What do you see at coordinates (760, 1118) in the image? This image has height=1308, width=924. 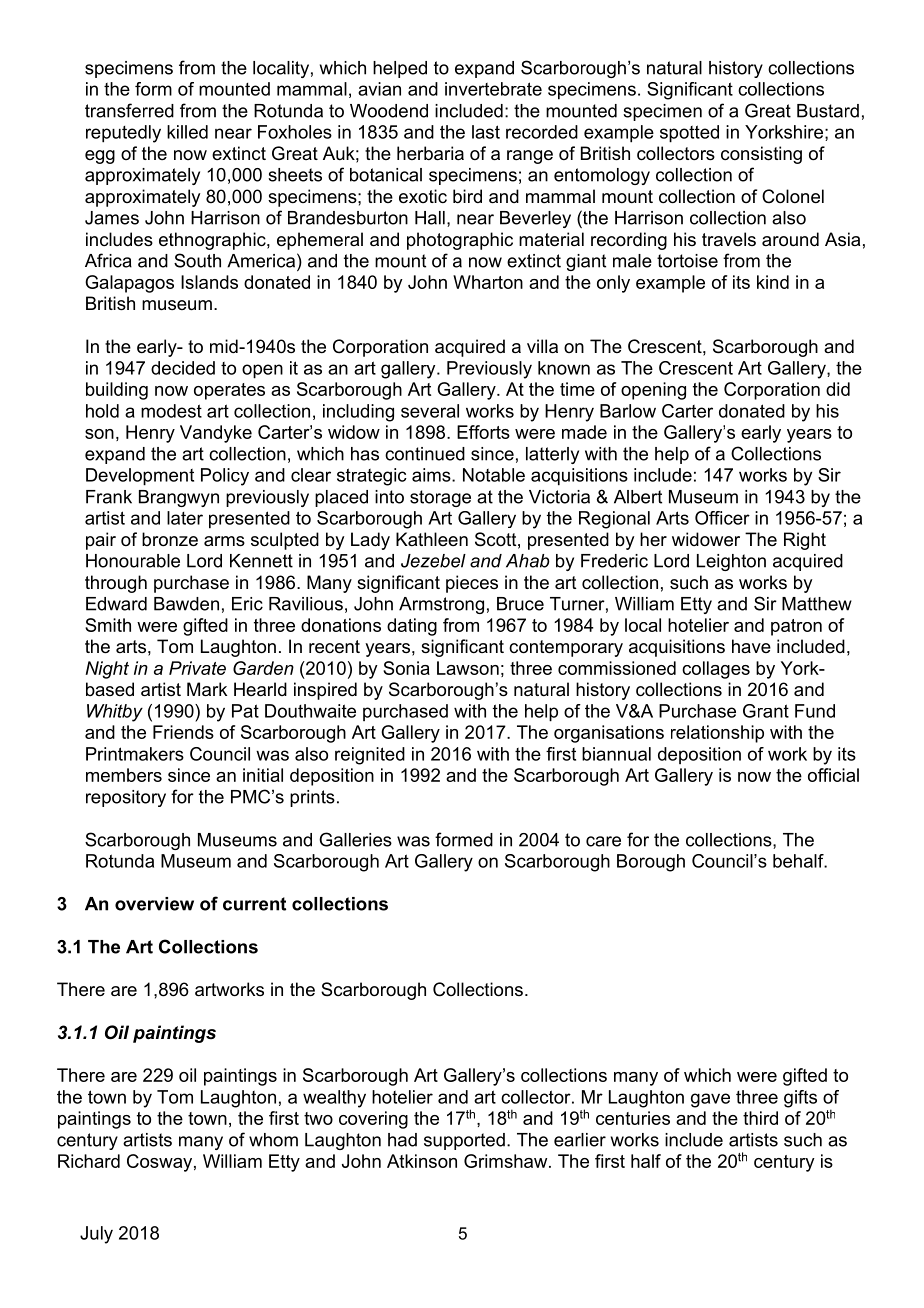 I see `third` at bounding box center [760, 1118].
